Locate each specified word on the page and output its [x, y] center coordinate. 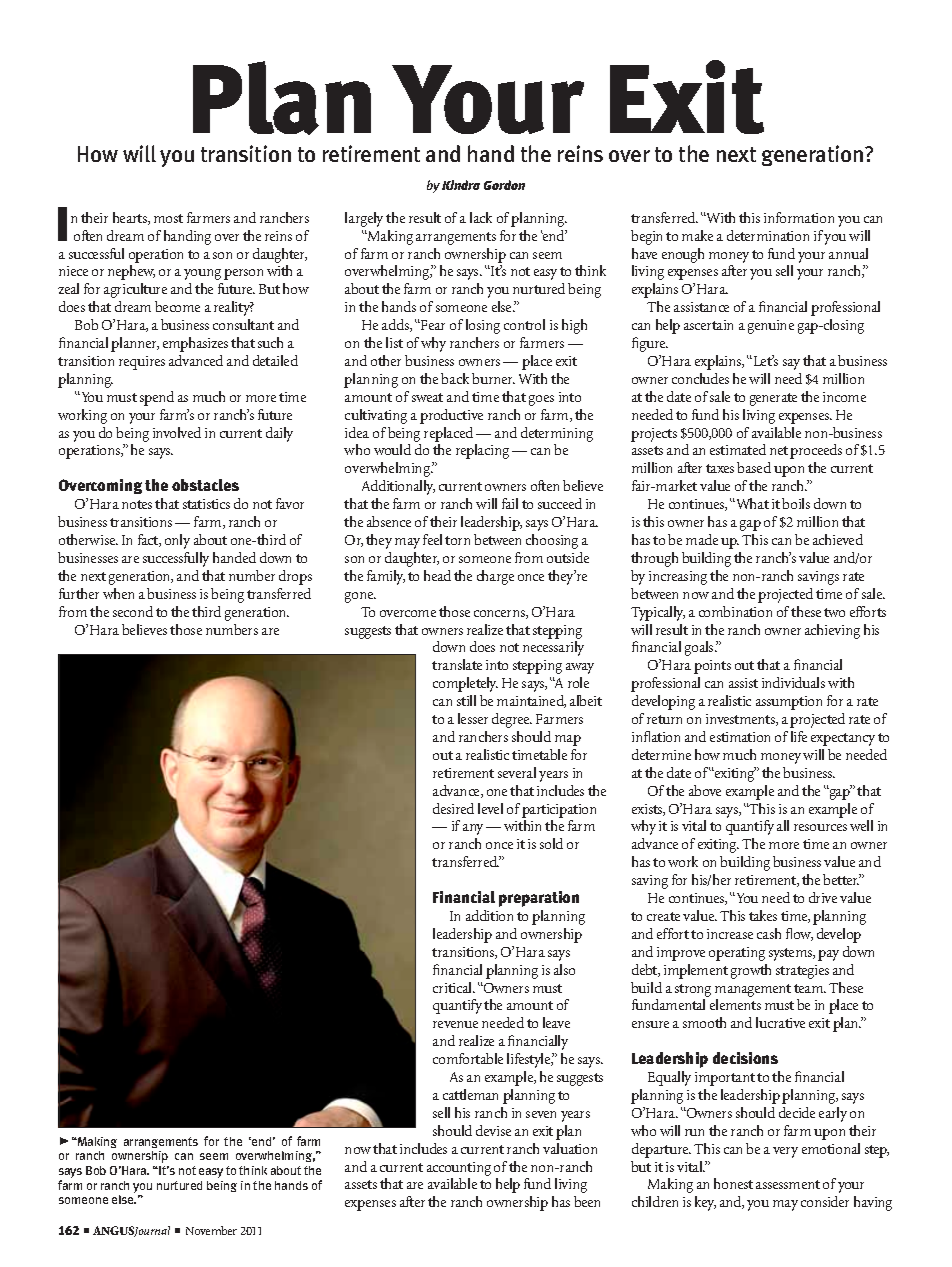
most [168, 218]
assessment [788, 1184]
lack [481, 217]
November [211, 1230]
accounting [459, 1169]
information [799, 217]
